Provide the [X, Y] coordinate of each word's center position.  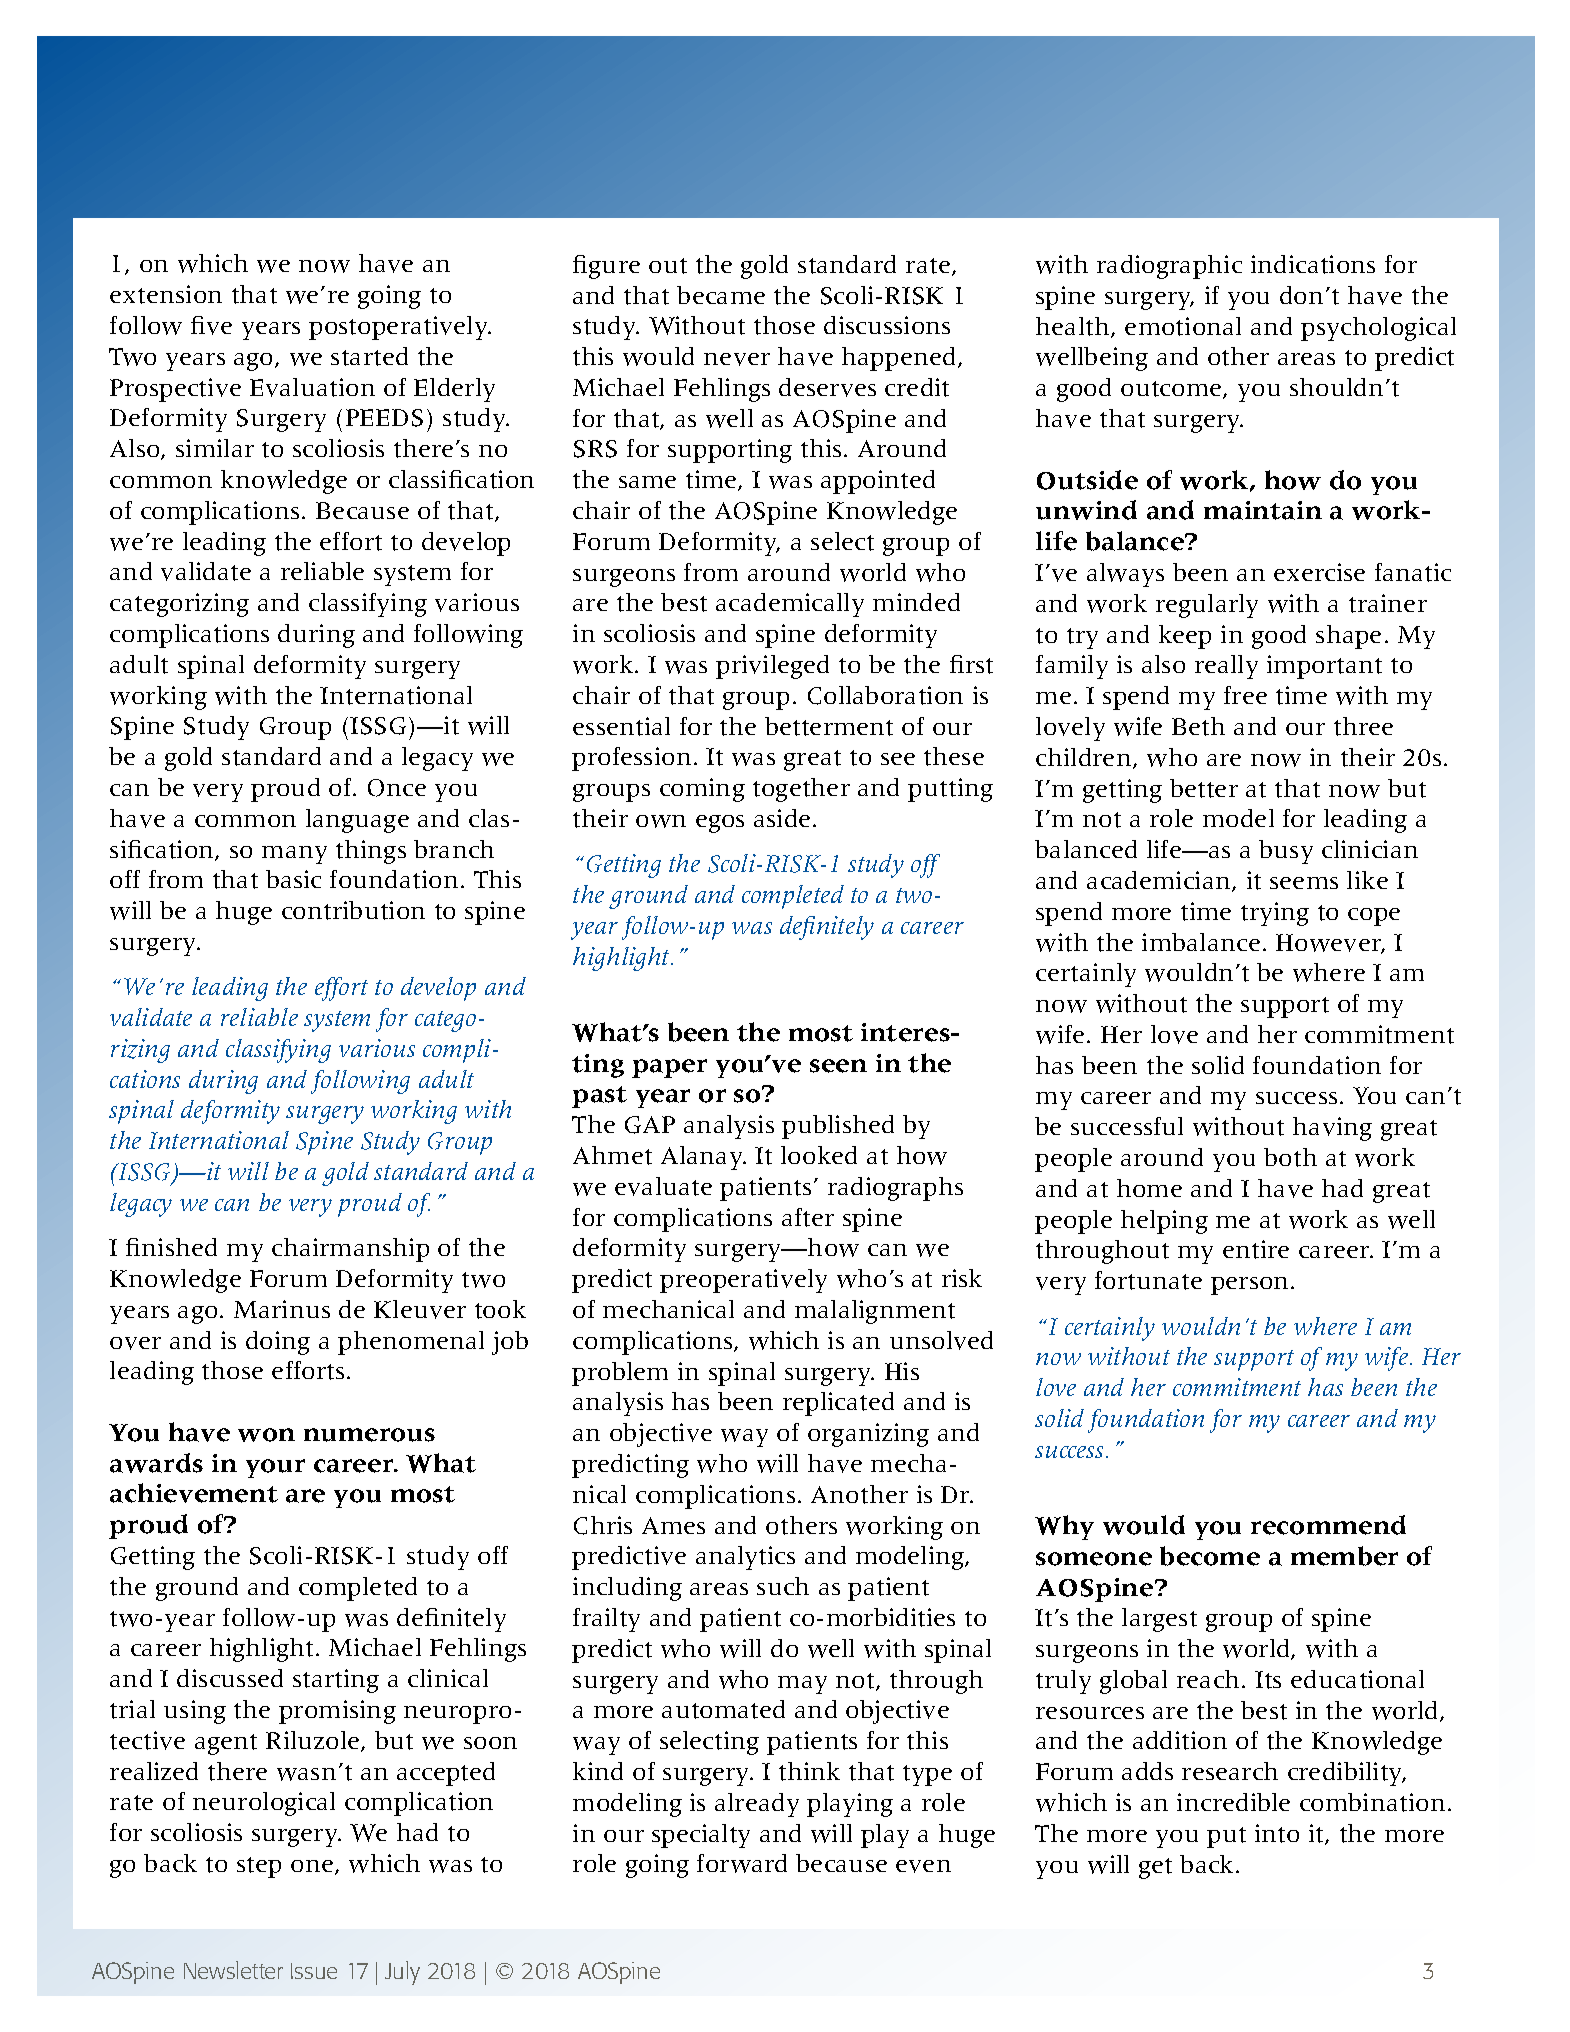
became [721, 295]
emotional [1183, 326]
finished [171, 1247]
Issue [314, 1971]
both [1290, 1157]
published [838, 1127]
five [211, 325]
